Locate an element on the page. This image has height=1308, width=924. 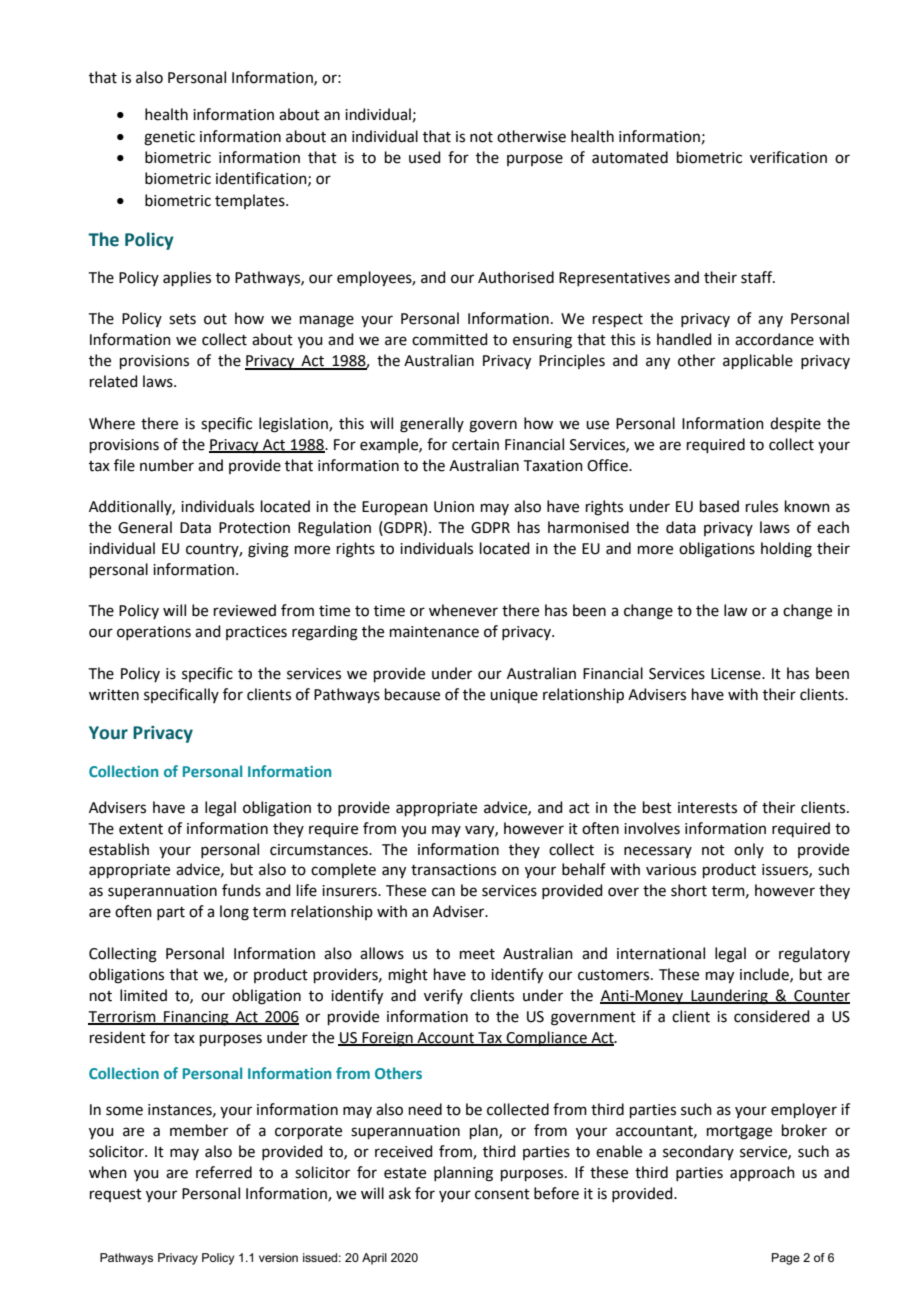
rules is located at coordinates (762, 506).
